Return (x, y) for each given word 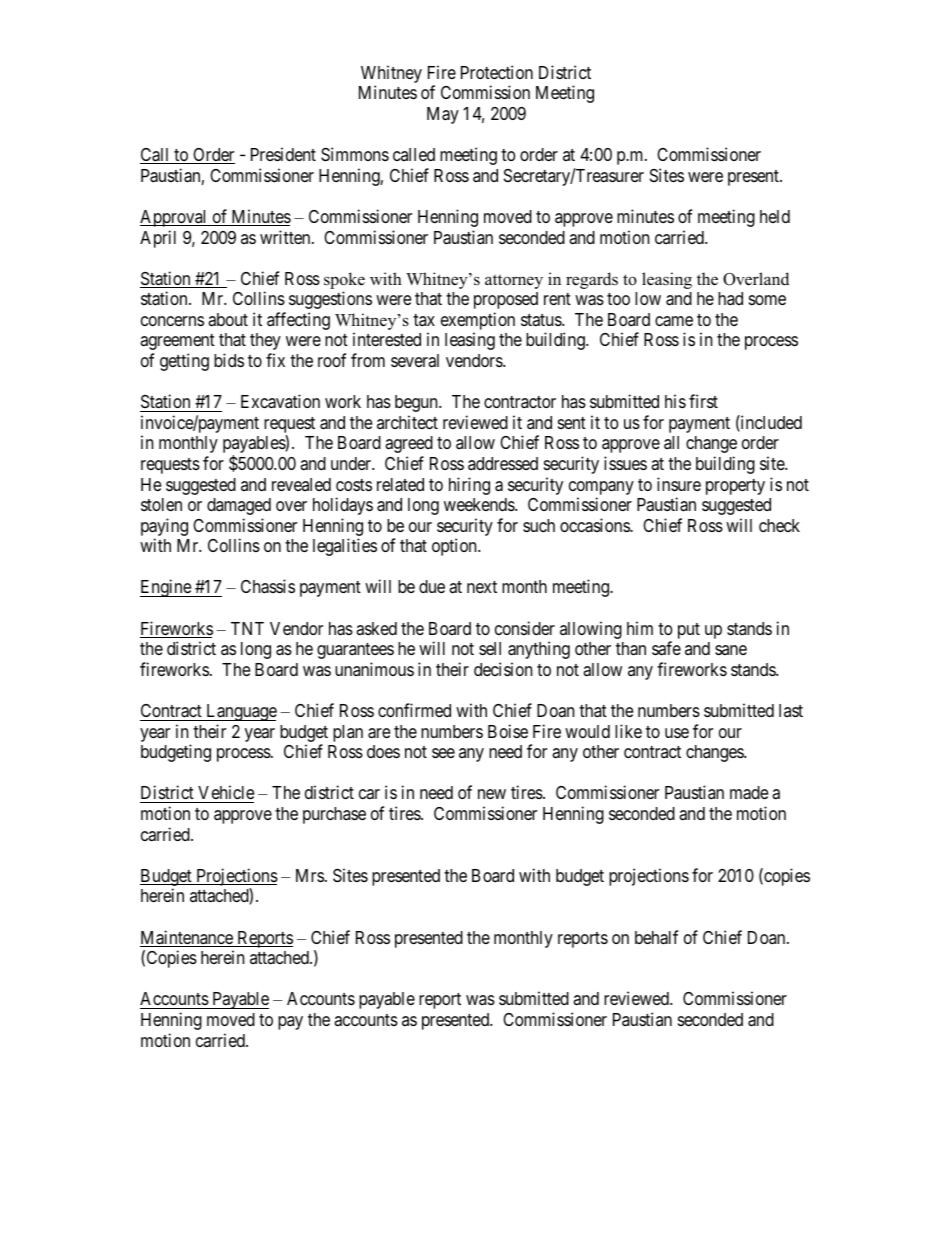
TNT (247, 628)
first (703, 401)
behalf (656, 937)
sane (731, 650)
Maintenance (187, 938)
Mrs (310, 875)
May (443, 115)
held (775, 216)
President (283, 154)
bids (229, 360)
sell (490, 648)
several (415, 360)
